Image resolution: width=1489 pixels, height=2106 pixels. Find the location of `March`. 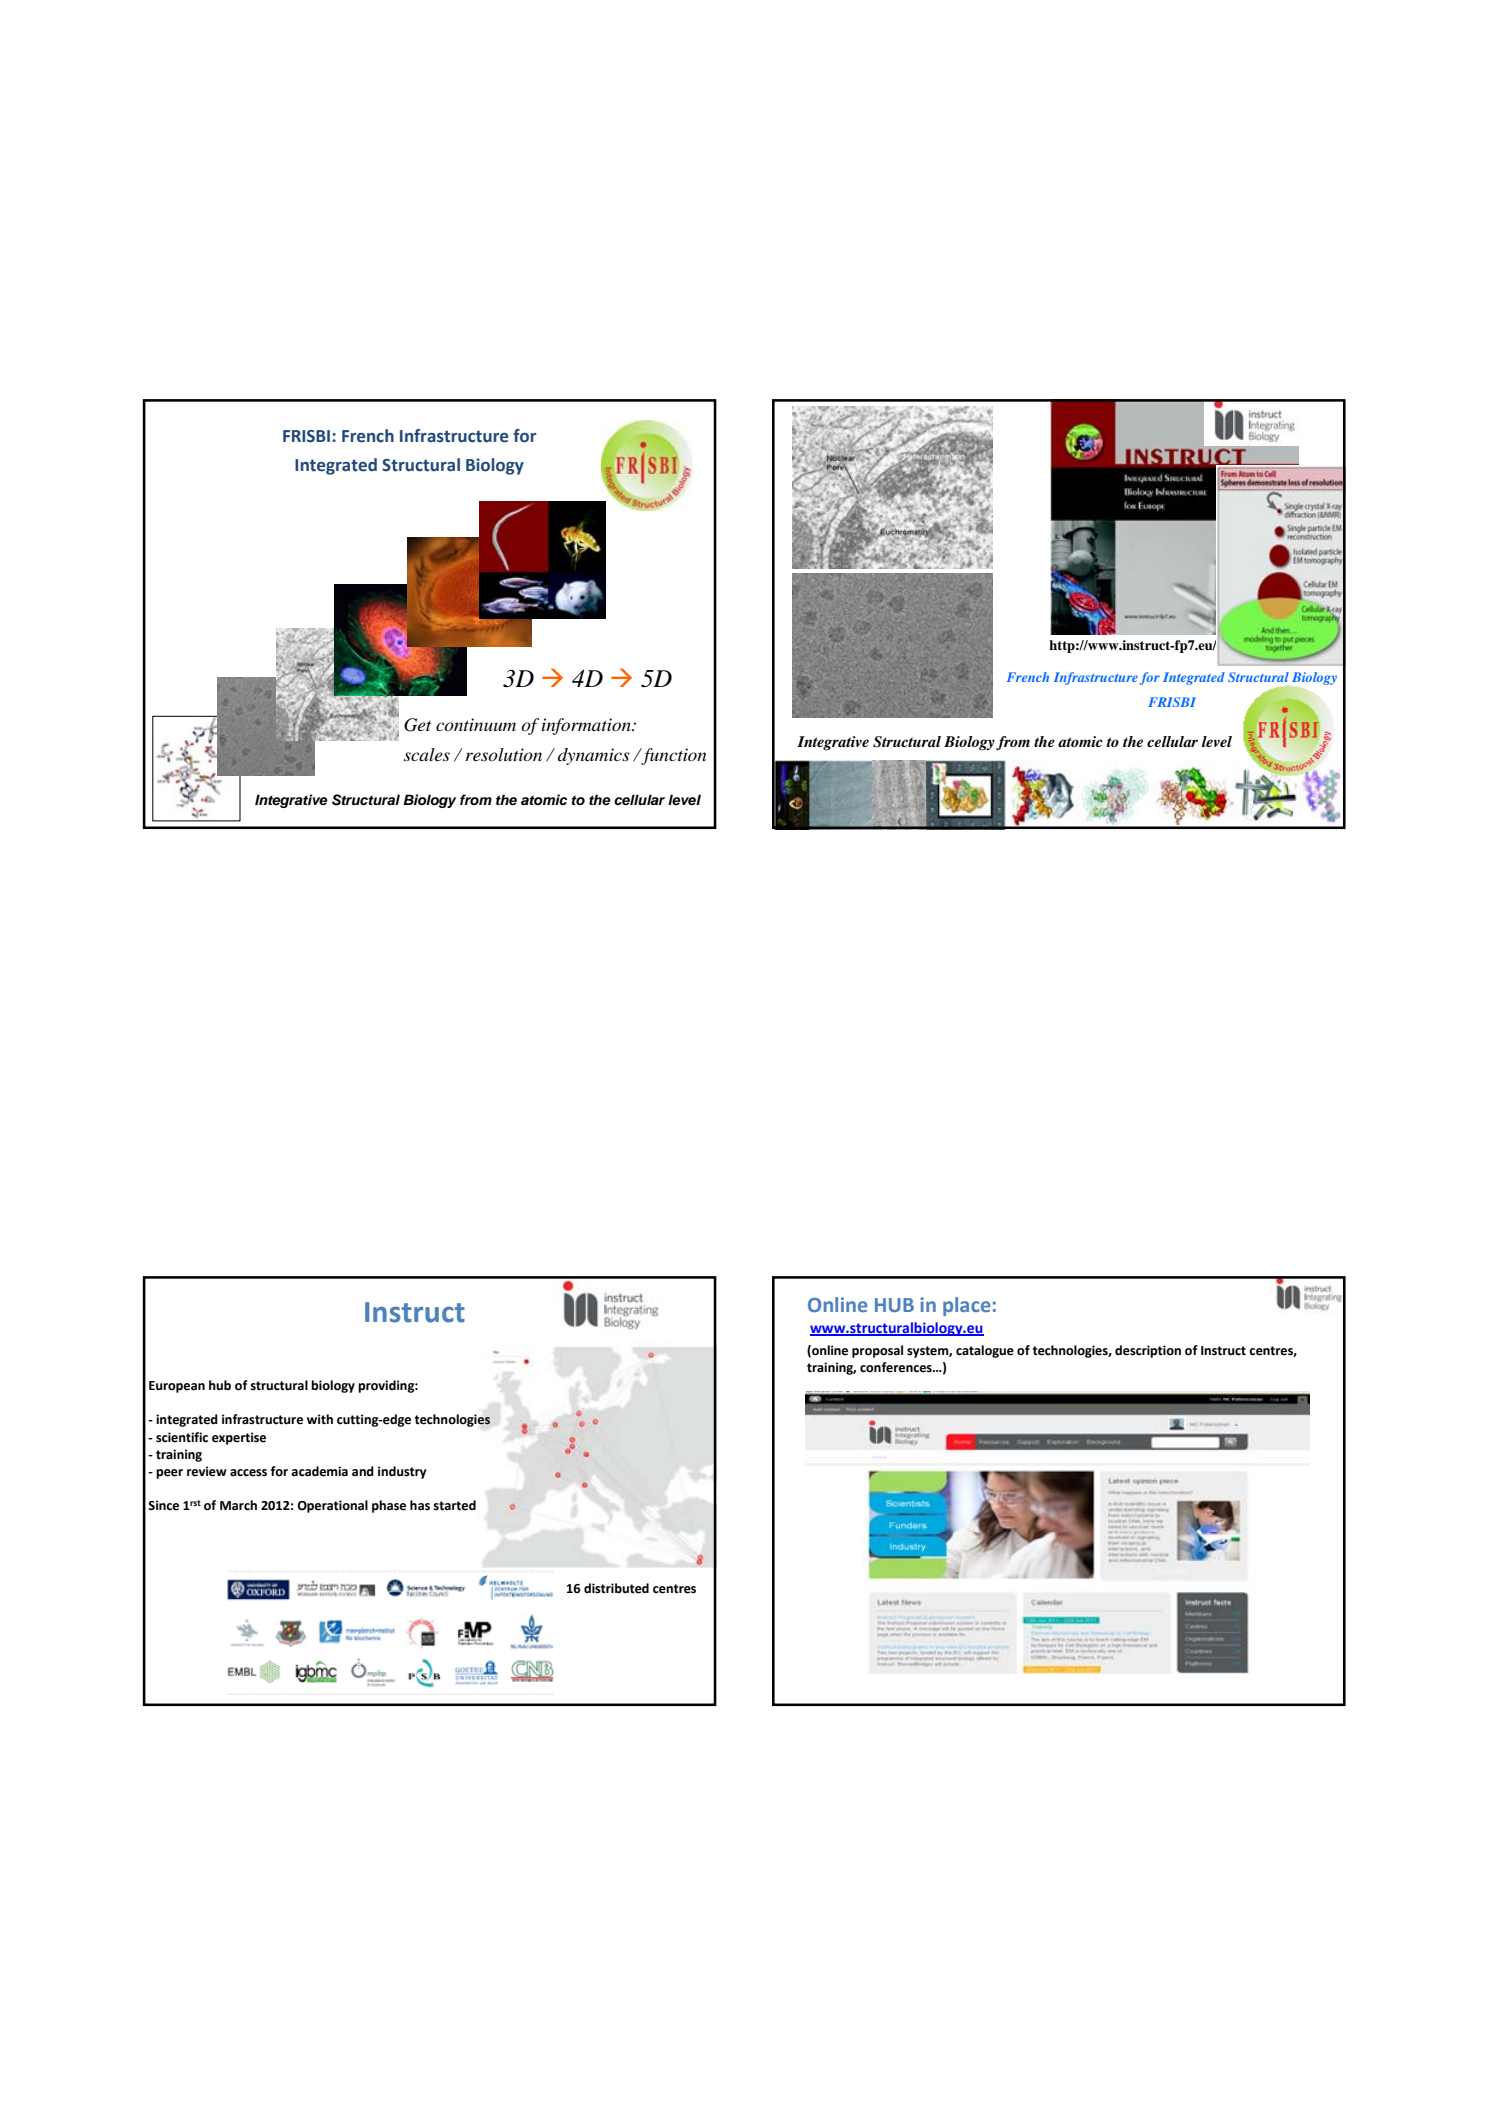

March is located at coordinates (238, 1505).
